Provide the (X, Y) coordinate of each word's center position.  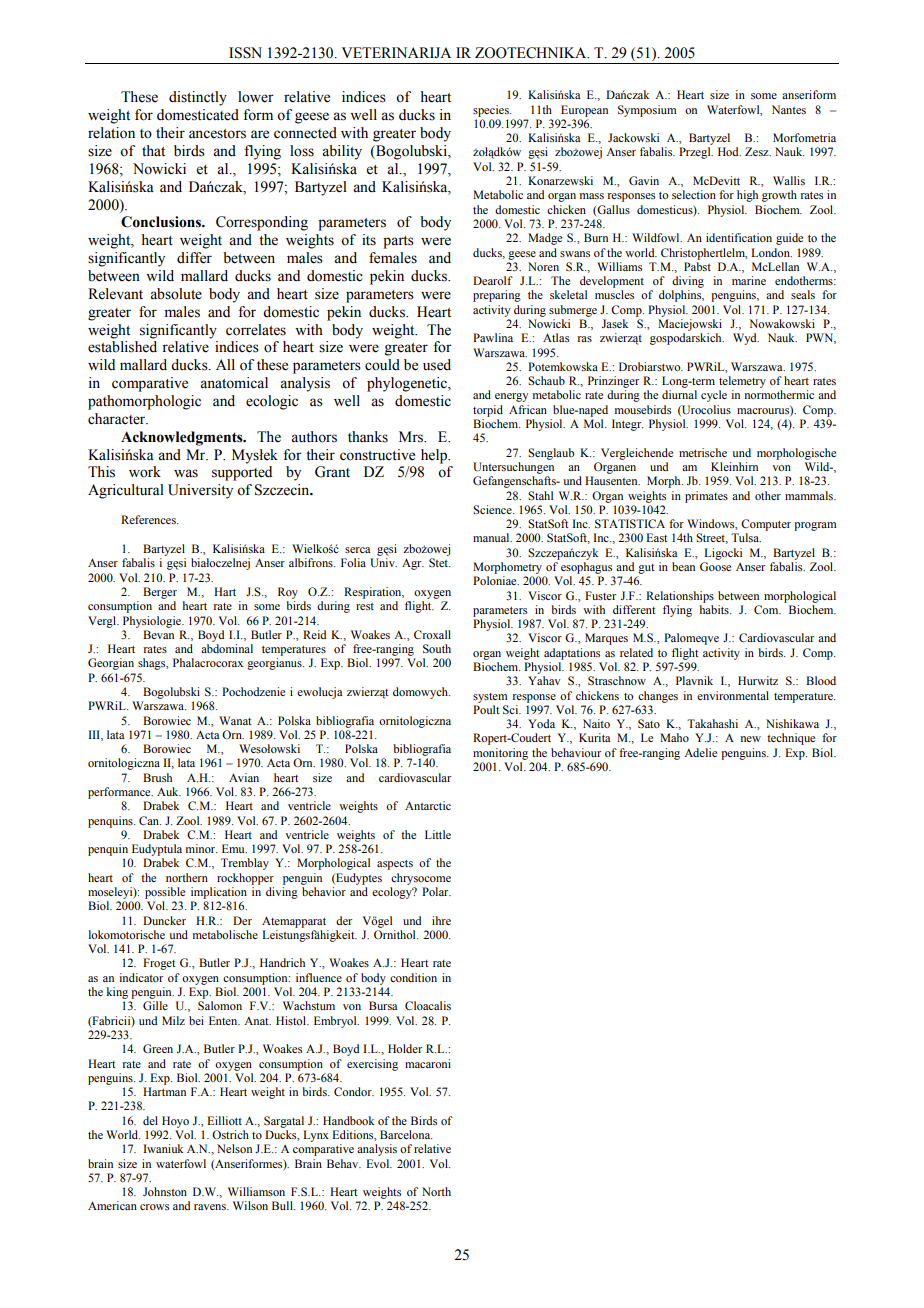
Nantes (789, 109)
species (492, 111)
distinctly (198, 98)
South (437, 648)
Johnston (165, 1191)
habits (715, 609)
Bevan (158, 634)
